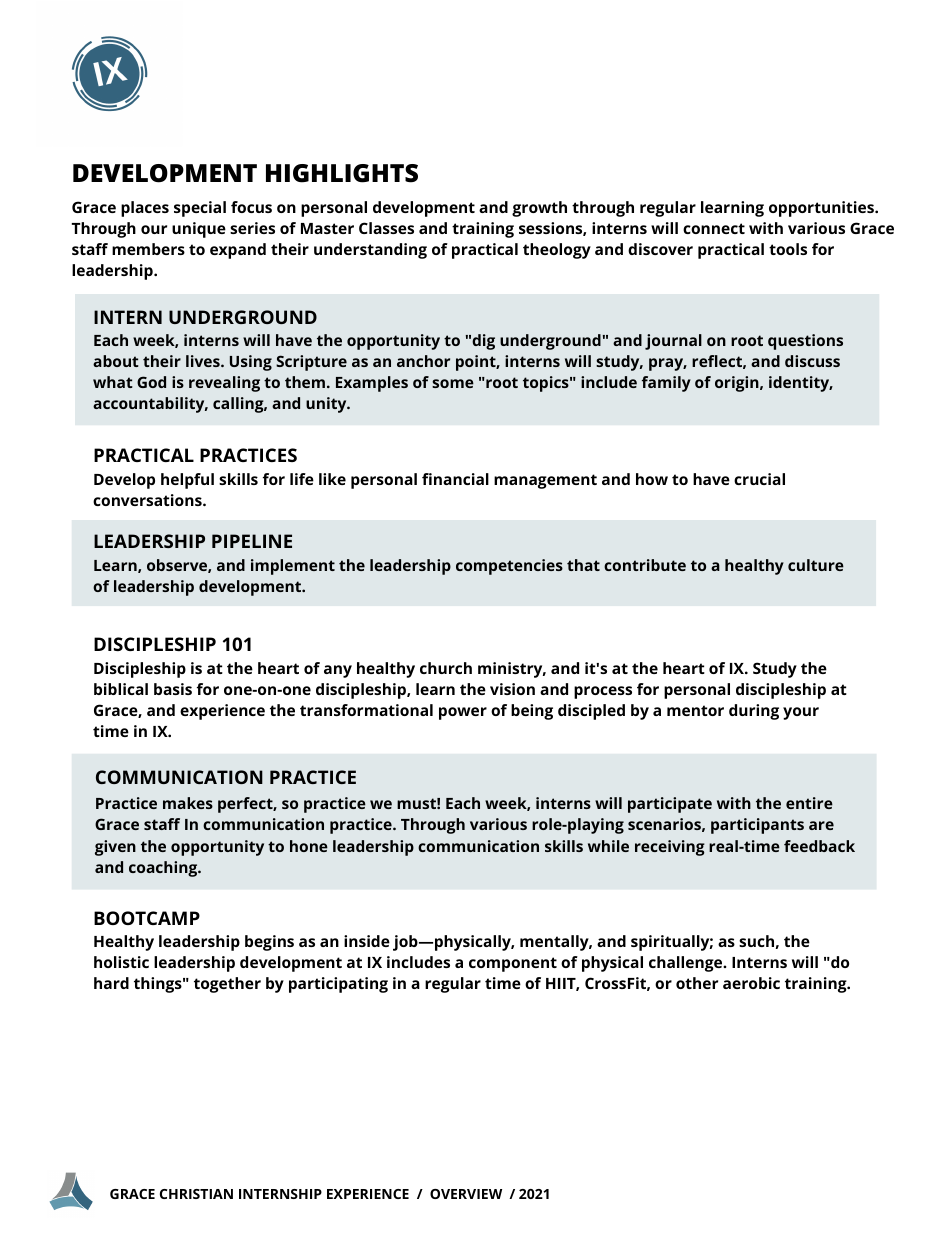  I want to click on together, so click(227, 985).
